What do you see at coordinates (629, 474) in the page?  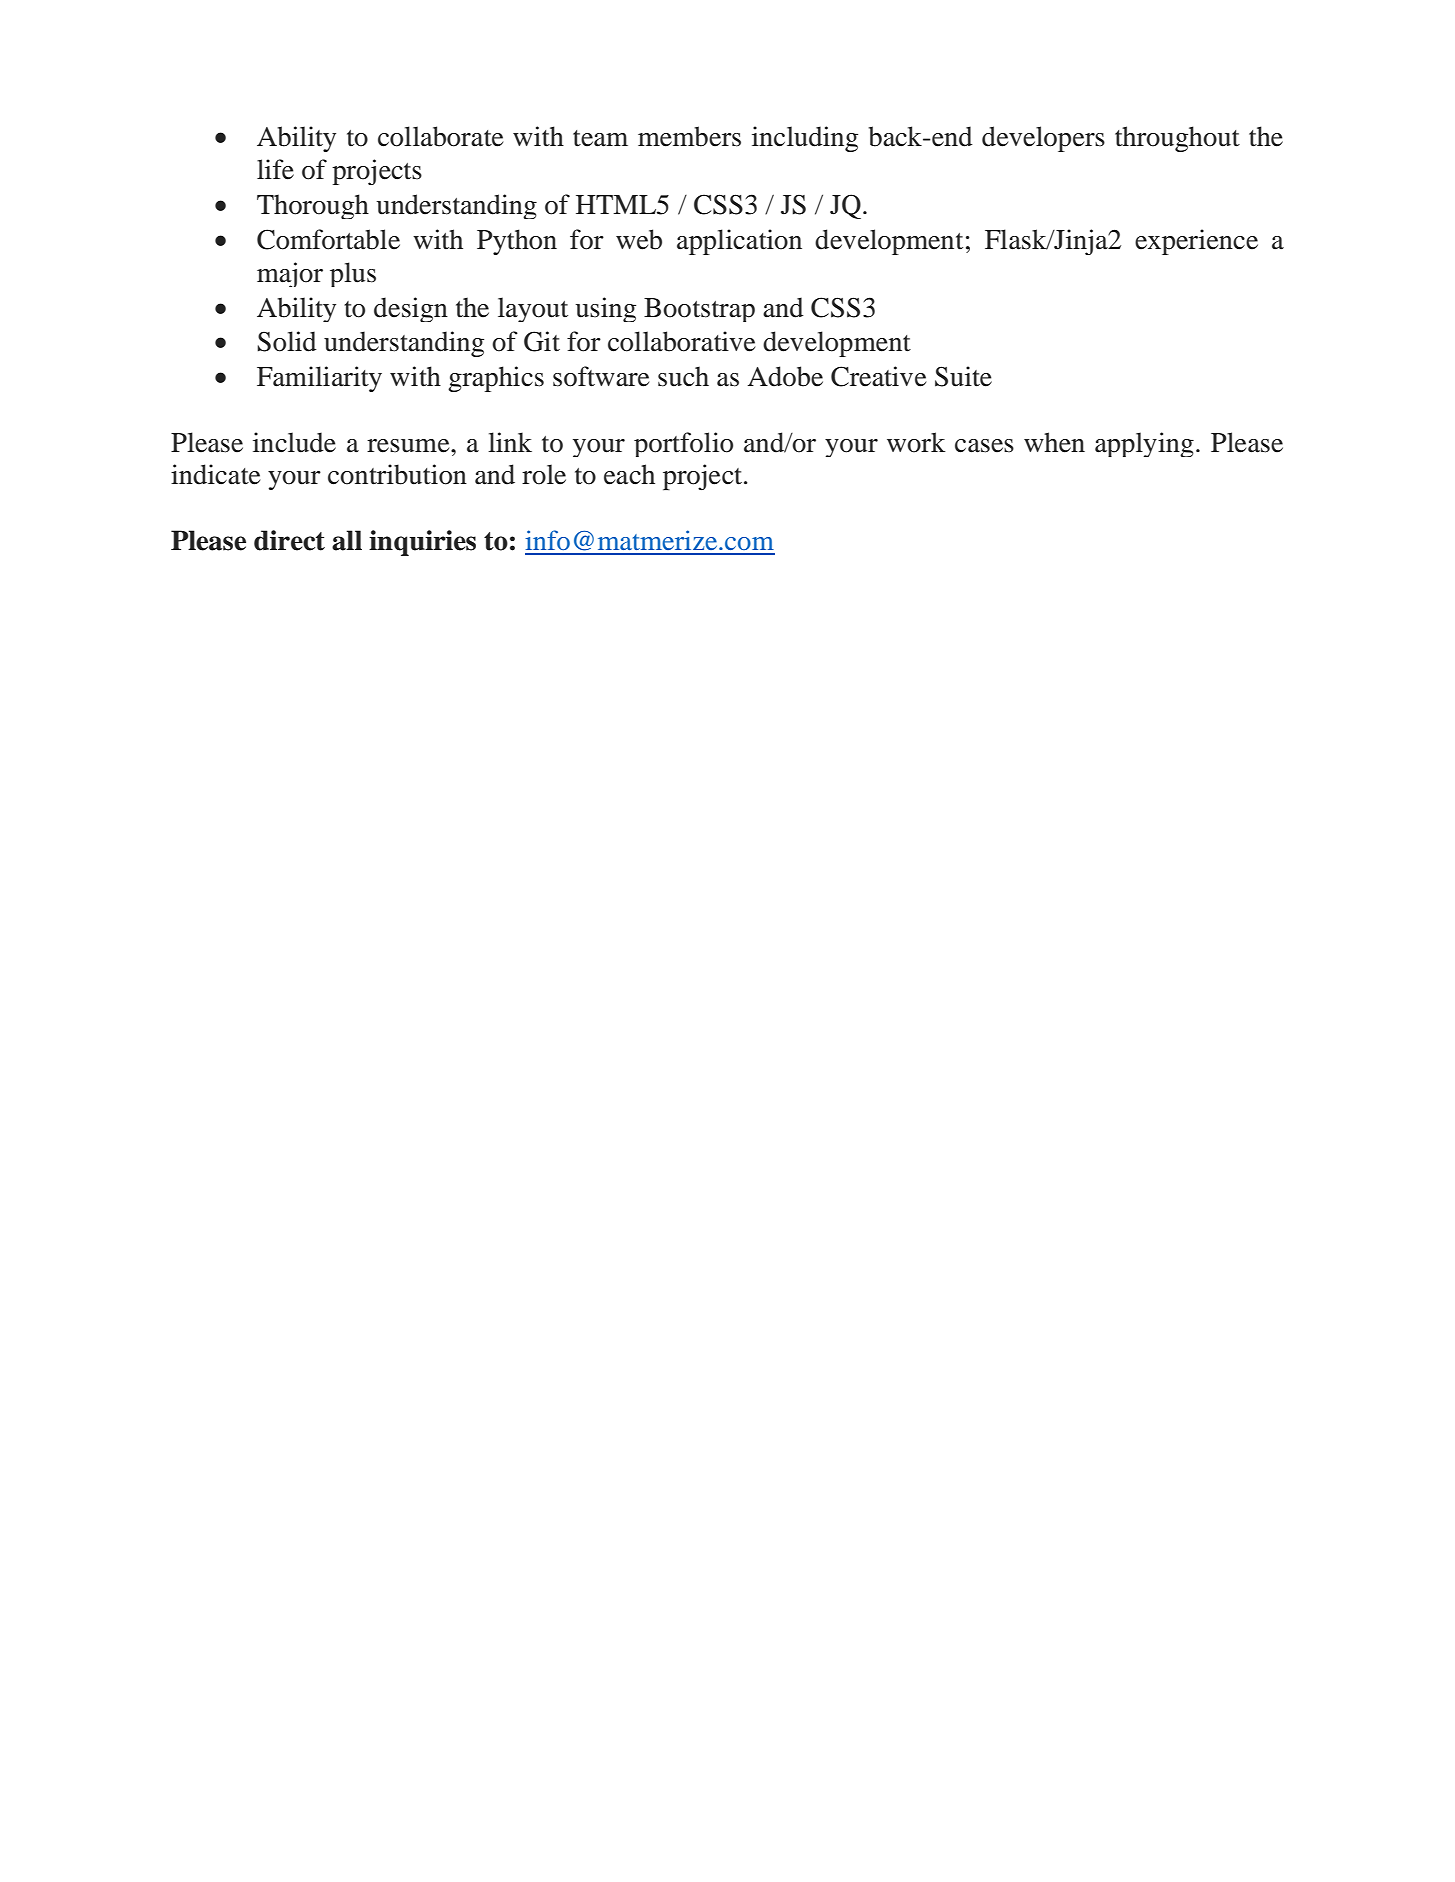 I see `each` at bounding box center [629, 474].
